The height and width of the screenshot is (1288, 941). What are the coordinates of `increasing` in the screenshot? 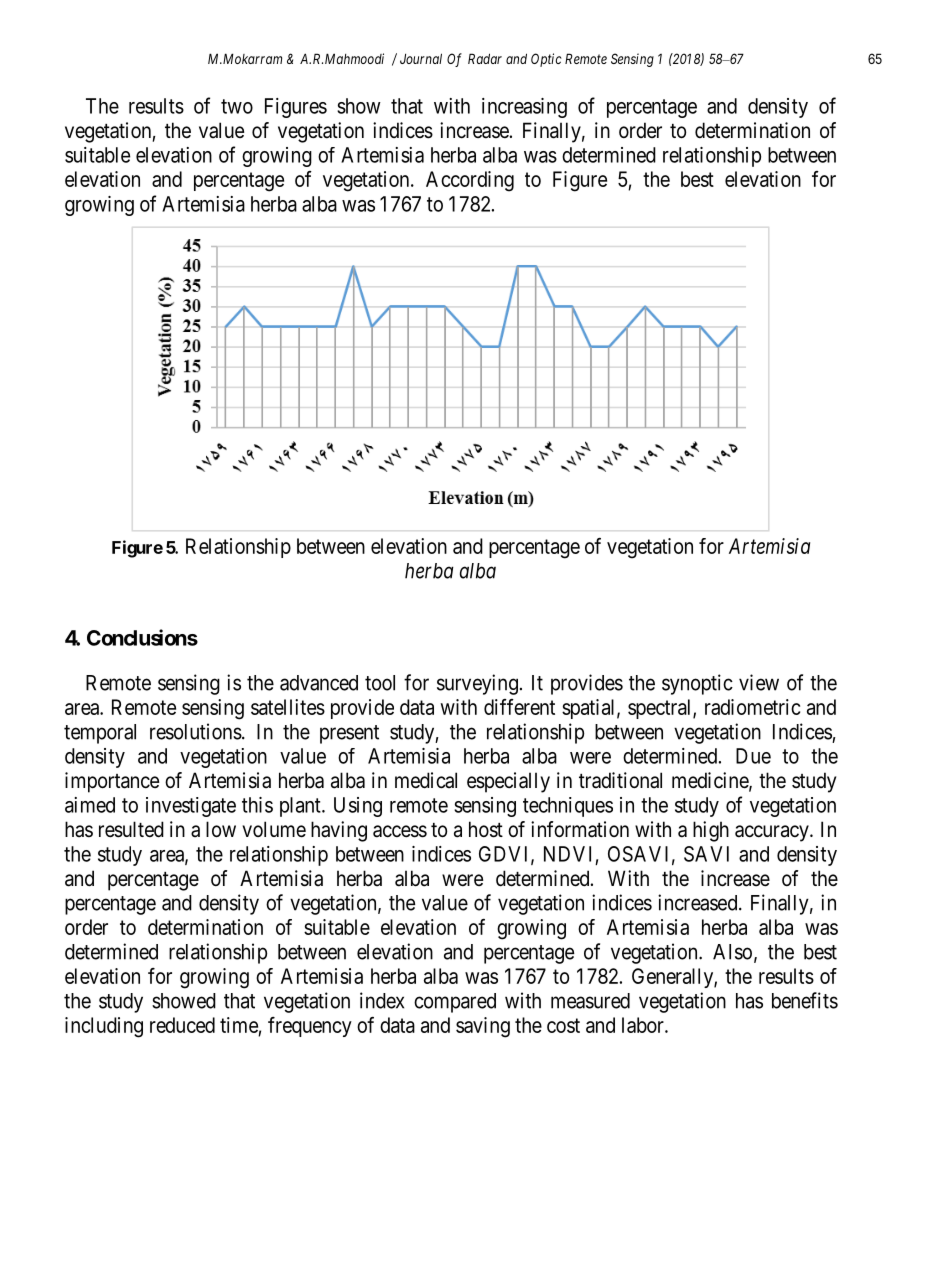 It's located at (524, 108).
